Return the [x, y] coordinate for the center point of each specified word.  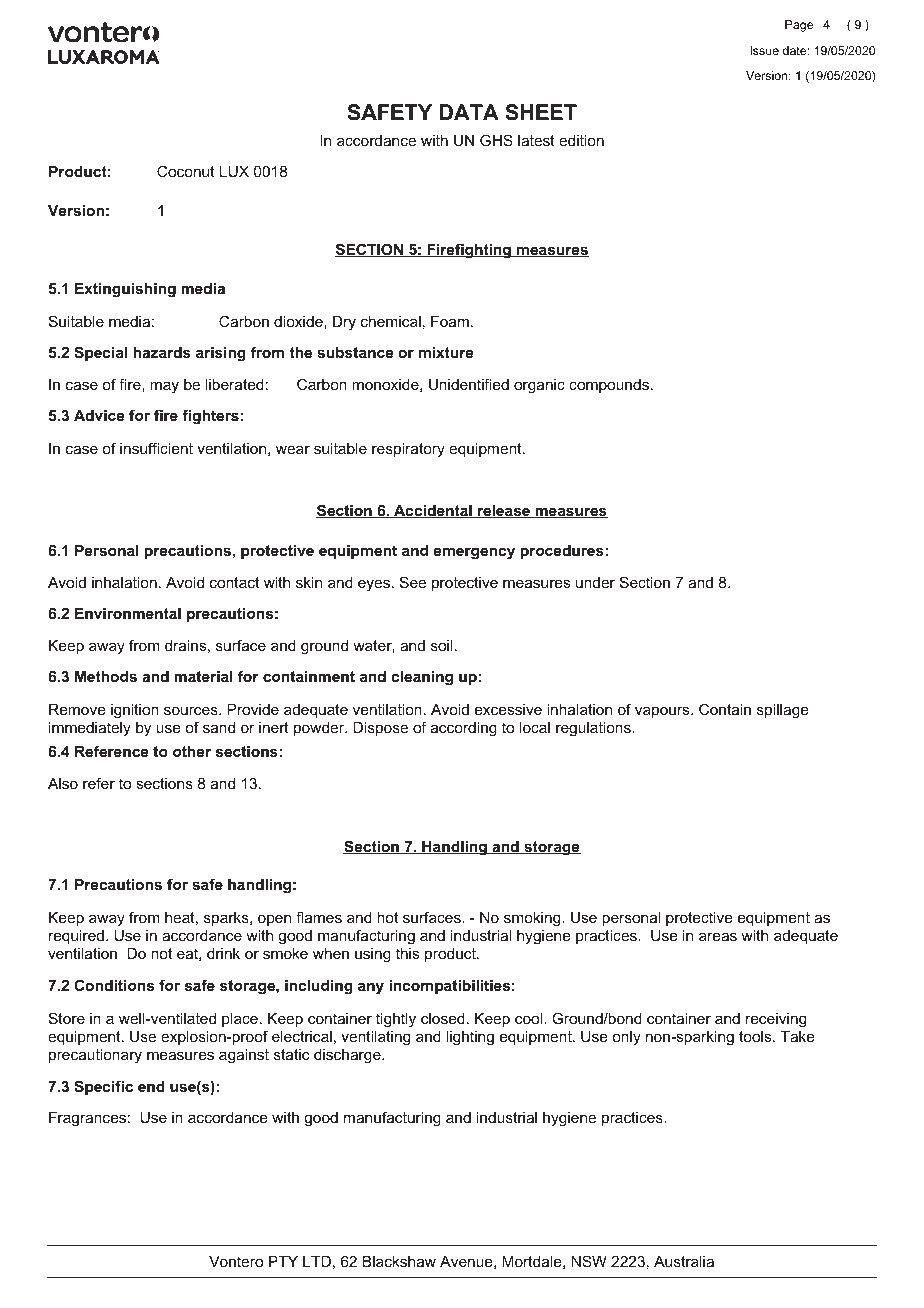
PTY [283, 1261]
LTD [317, 1261]
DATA [469, 112]
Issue [764, 50]
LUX [234, 171]
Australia [684, 1261]
